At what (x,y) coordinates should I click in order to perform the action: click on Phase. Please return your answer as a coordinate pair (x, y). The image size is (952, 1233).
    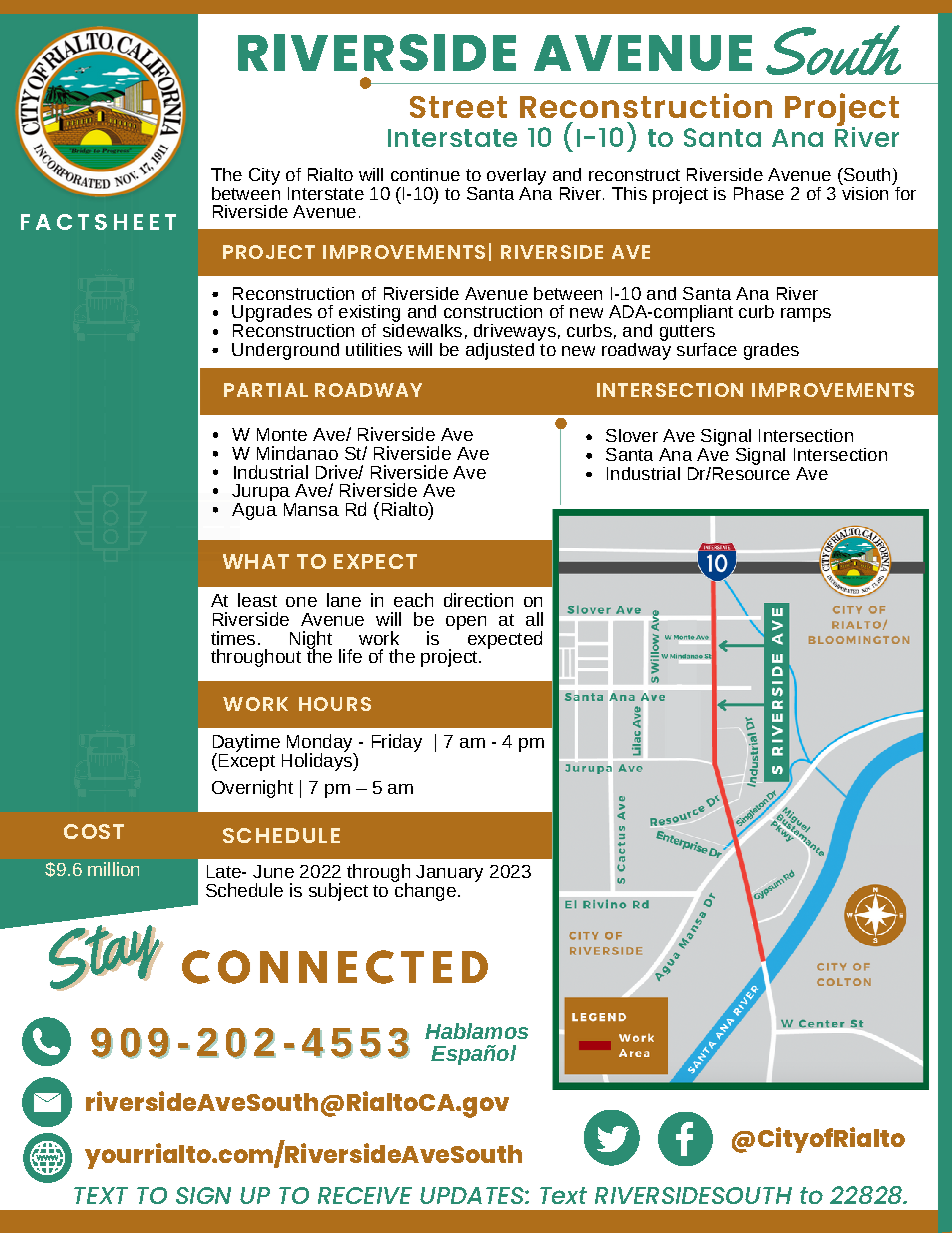
    Looking at the image, I should click on (759, 193).
